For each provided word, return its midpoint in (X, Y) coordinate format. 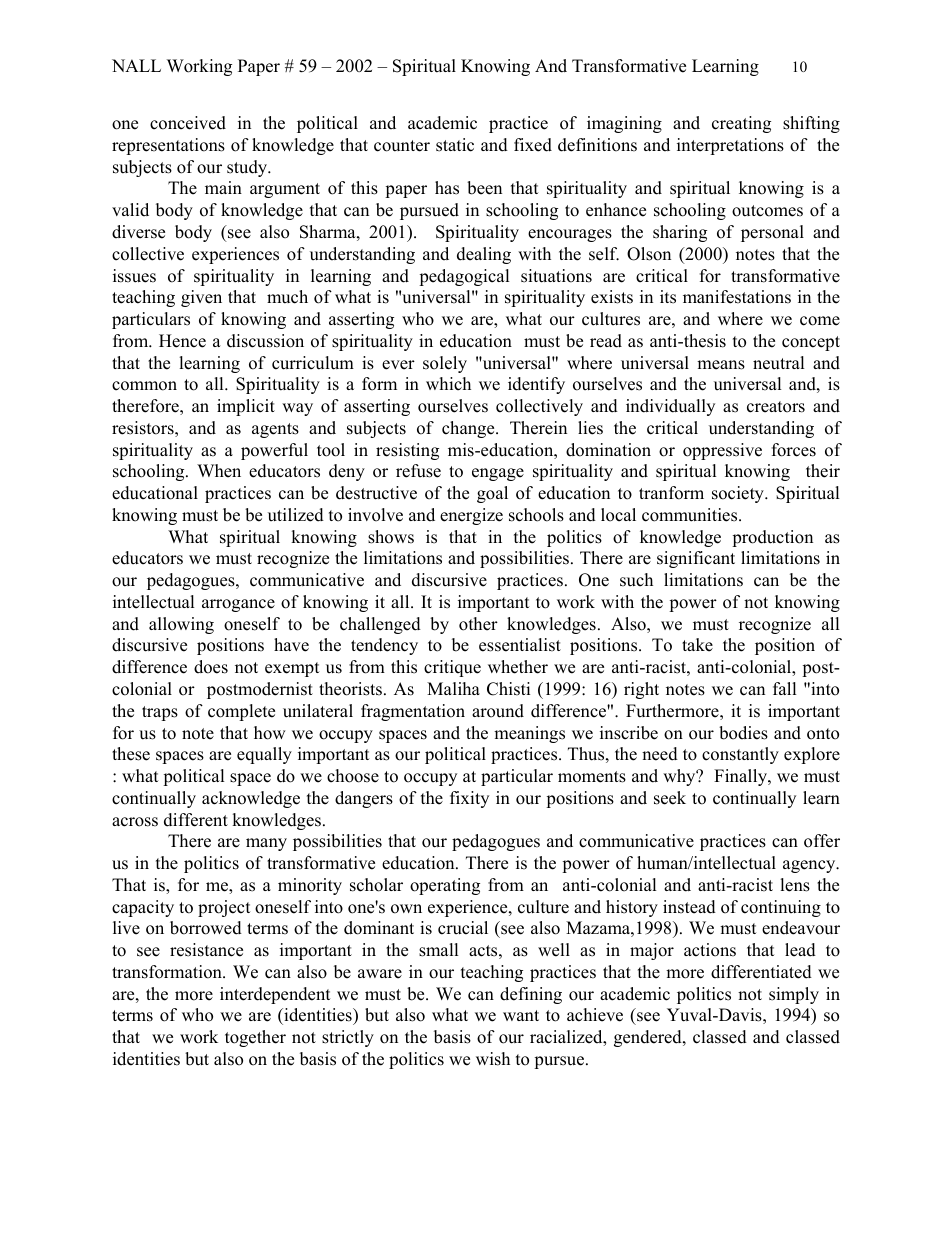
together (255, 1038)
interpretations (730, 146)
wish (493, 1059)
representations (168, 146)
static (455, 145)
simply (794, 995)
